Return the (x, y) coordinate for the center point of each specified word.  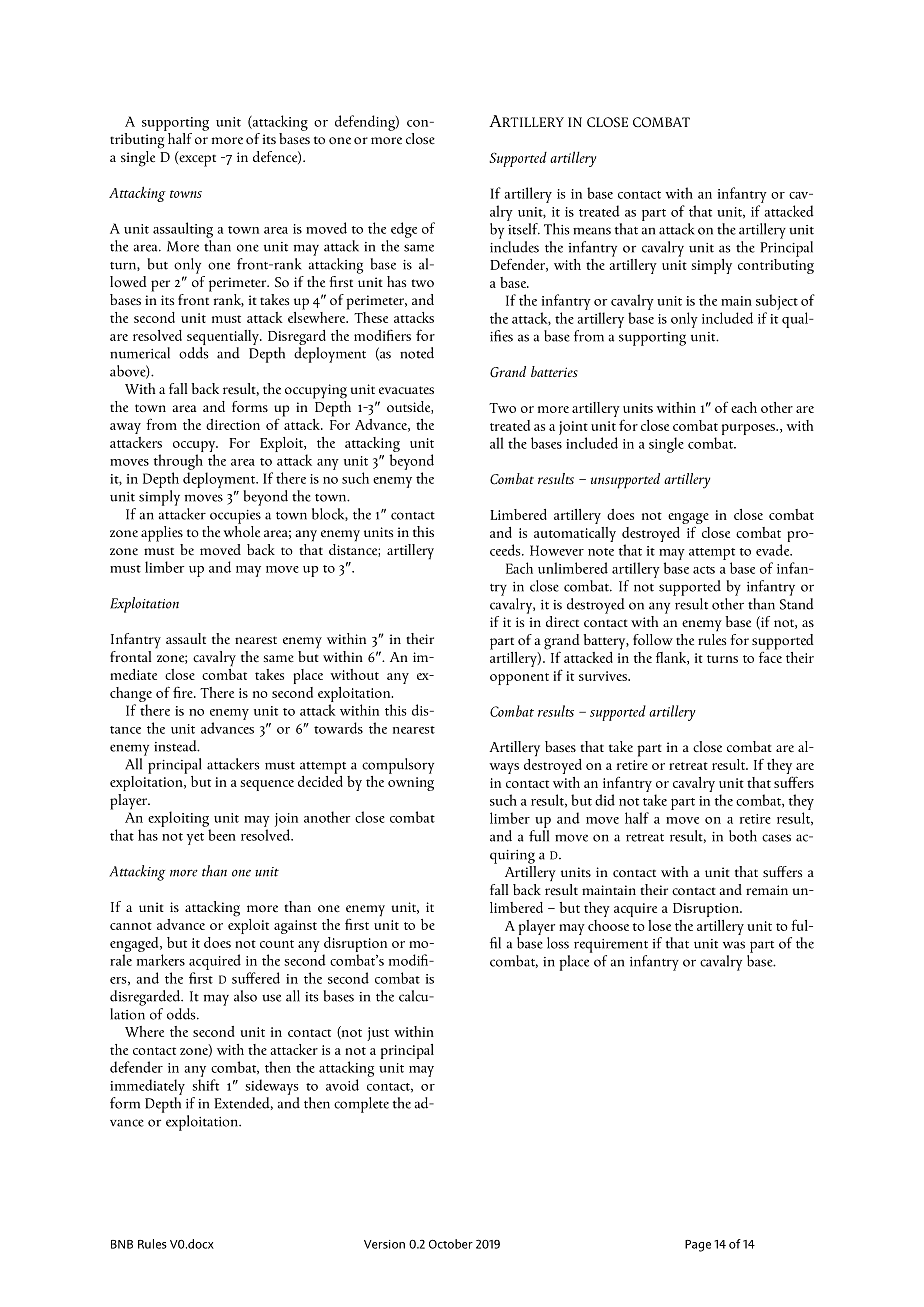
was (734, 945)
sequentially (224, 337)
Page (698, 1246)
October (451, 1244)
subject (777, 302)
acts (704, 570)
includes (514, 247)
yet (195, 839)
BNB (122, 1244)
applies (162, 534)
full (539, 836)
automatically (575, 534)
